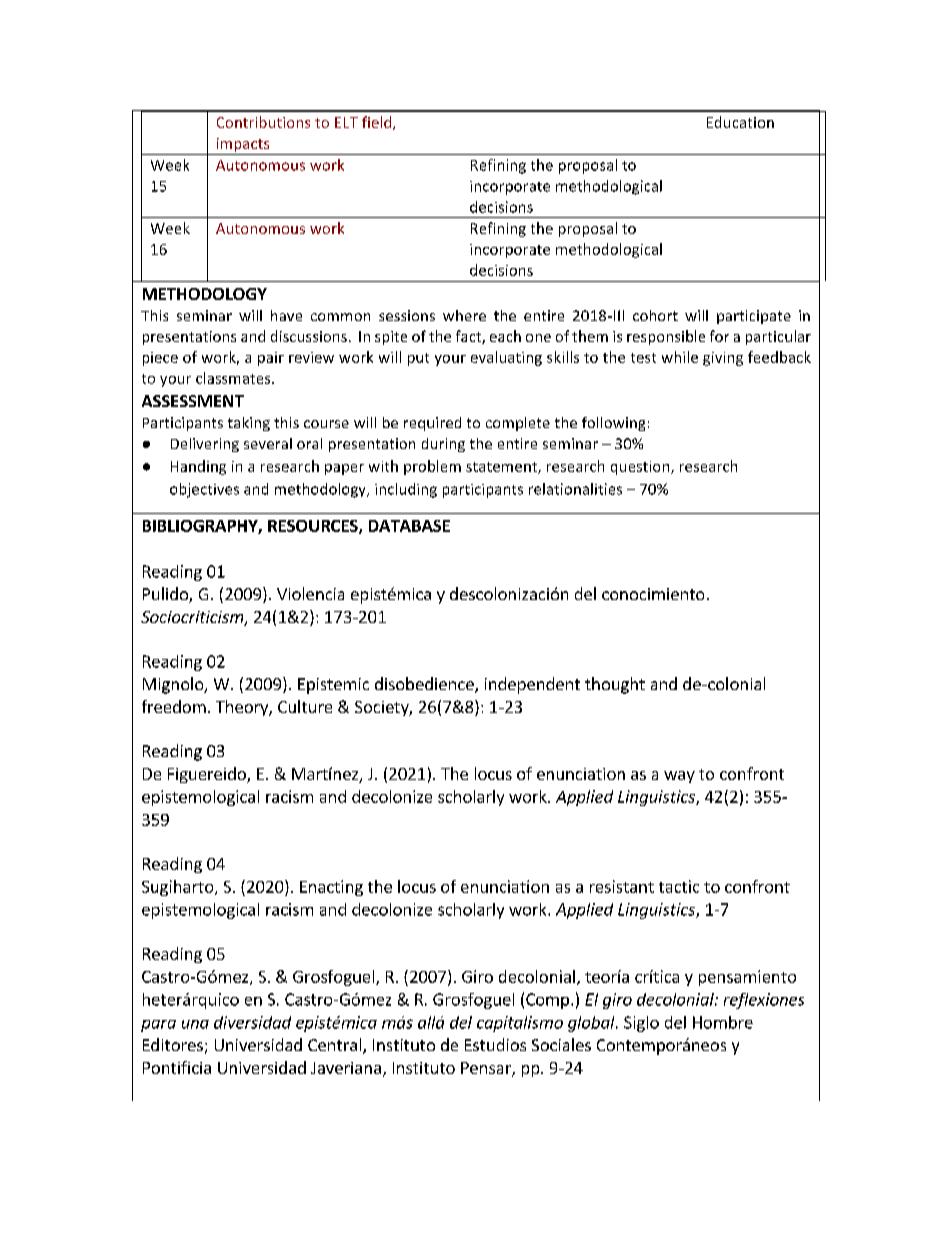 This image has height=1233, width=952. I want to click on impacts, so click(243, 145).
